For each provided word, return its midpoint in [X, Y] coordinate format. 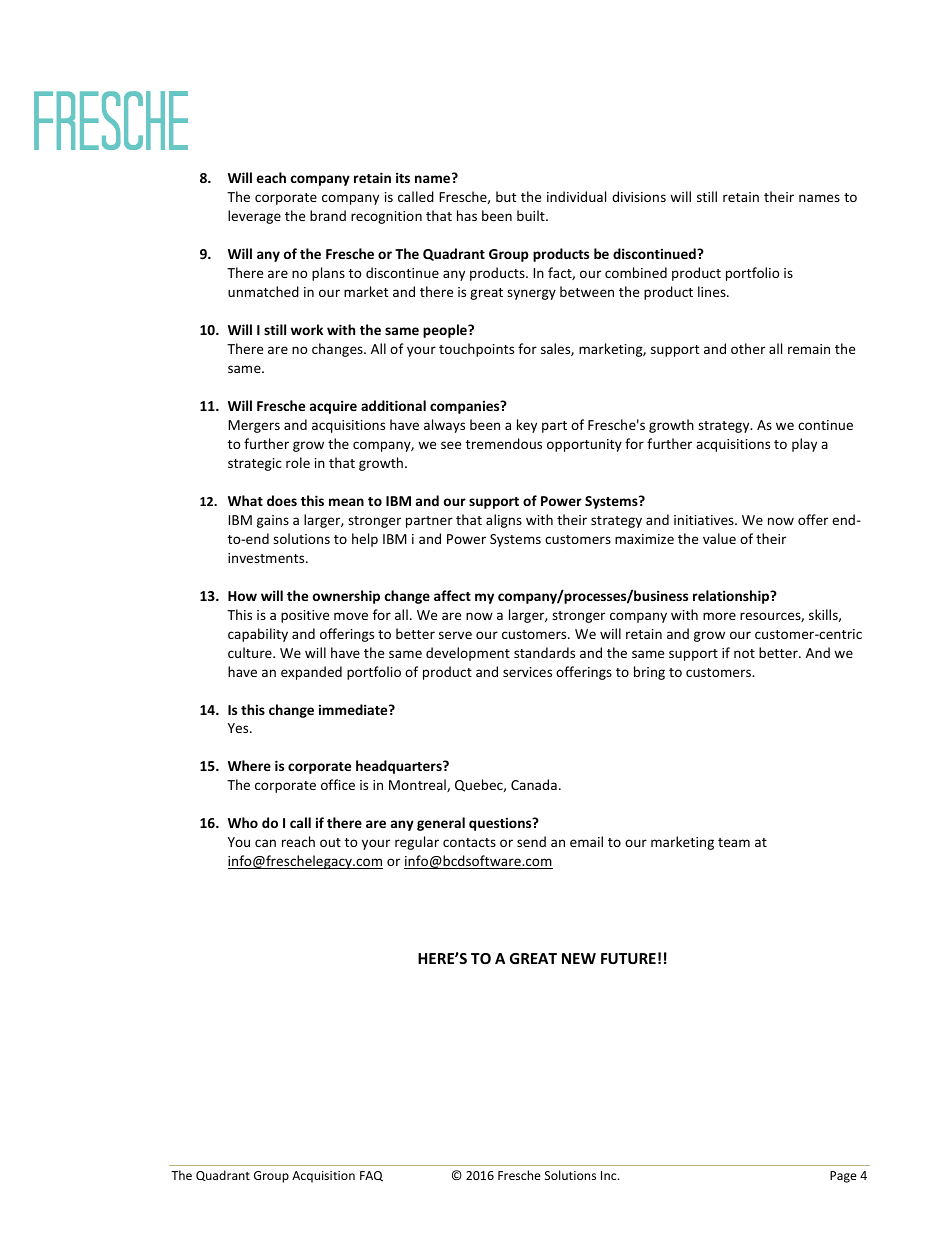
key [527, 426]
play [804, 445]
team [734, 842]
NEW [579, 958]
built [532, 215]
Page [843, 1177]
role [298, 462]
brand [328, 215]
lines [713, 291]
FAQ [371, 1176]
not [744, 653]
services [527, 672]
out [330, 842]
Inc [610, 1175]
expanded [311, 673]
